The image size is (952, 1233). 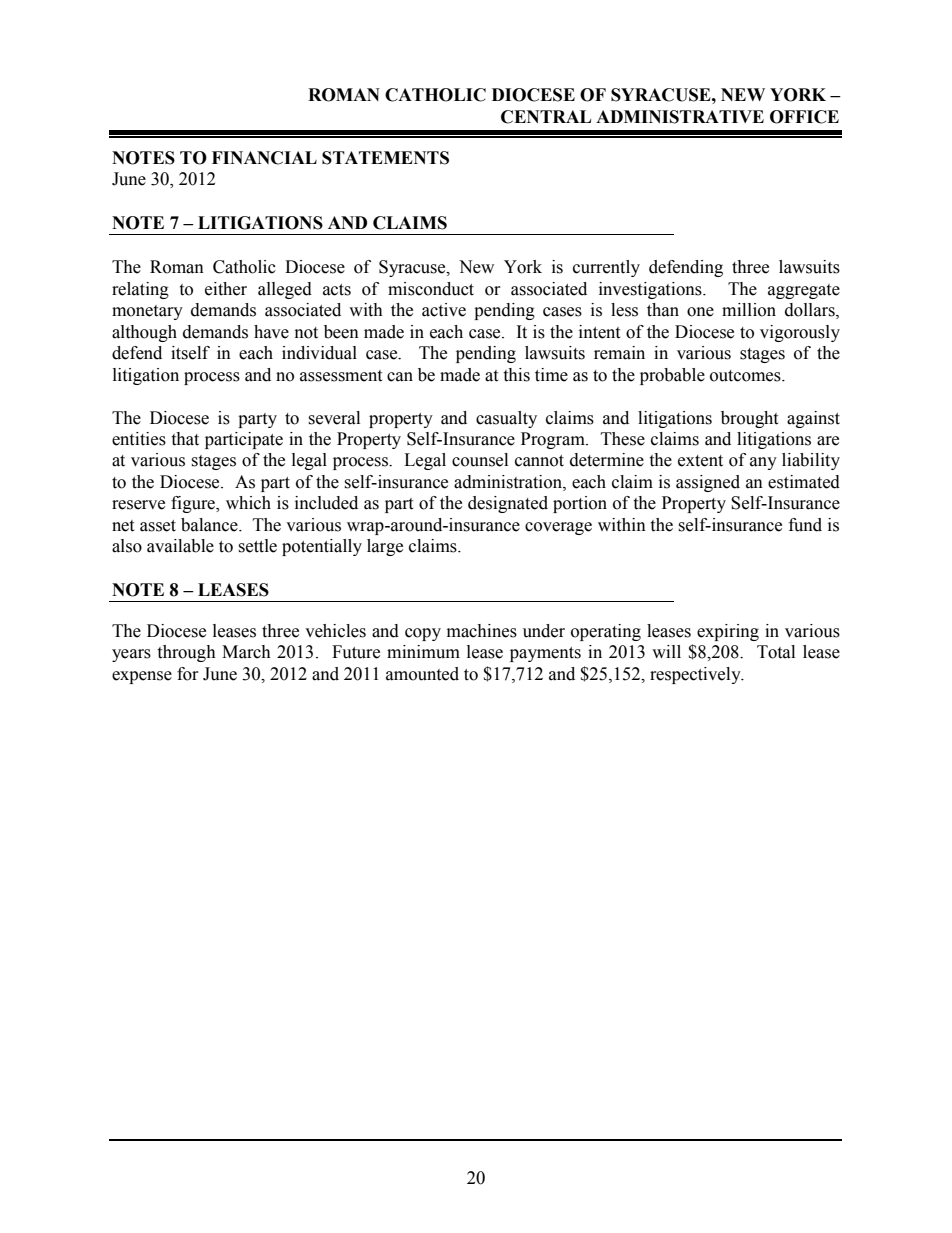 What do you see at coordinates (546, 117) in the screenshot?
I see `CENTRAL` at bounding box center [546, 117].
